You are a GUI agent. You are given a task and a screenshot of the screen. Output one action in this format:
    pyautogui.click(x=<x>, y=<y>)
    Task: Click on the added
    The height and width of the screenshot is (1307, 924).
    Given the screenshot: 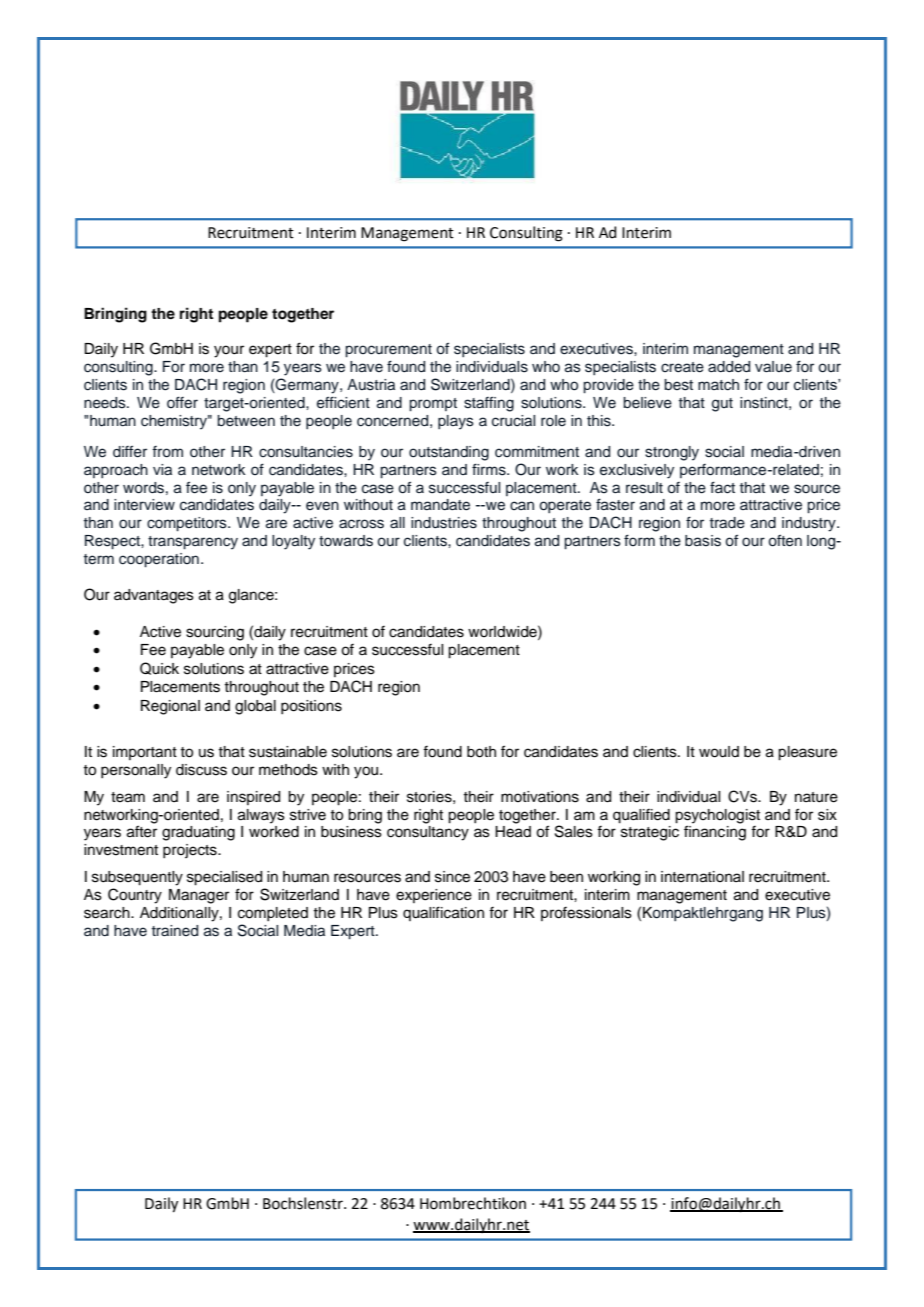 What is the action you would take?
    pyautogui.click(x=729, y=367)
